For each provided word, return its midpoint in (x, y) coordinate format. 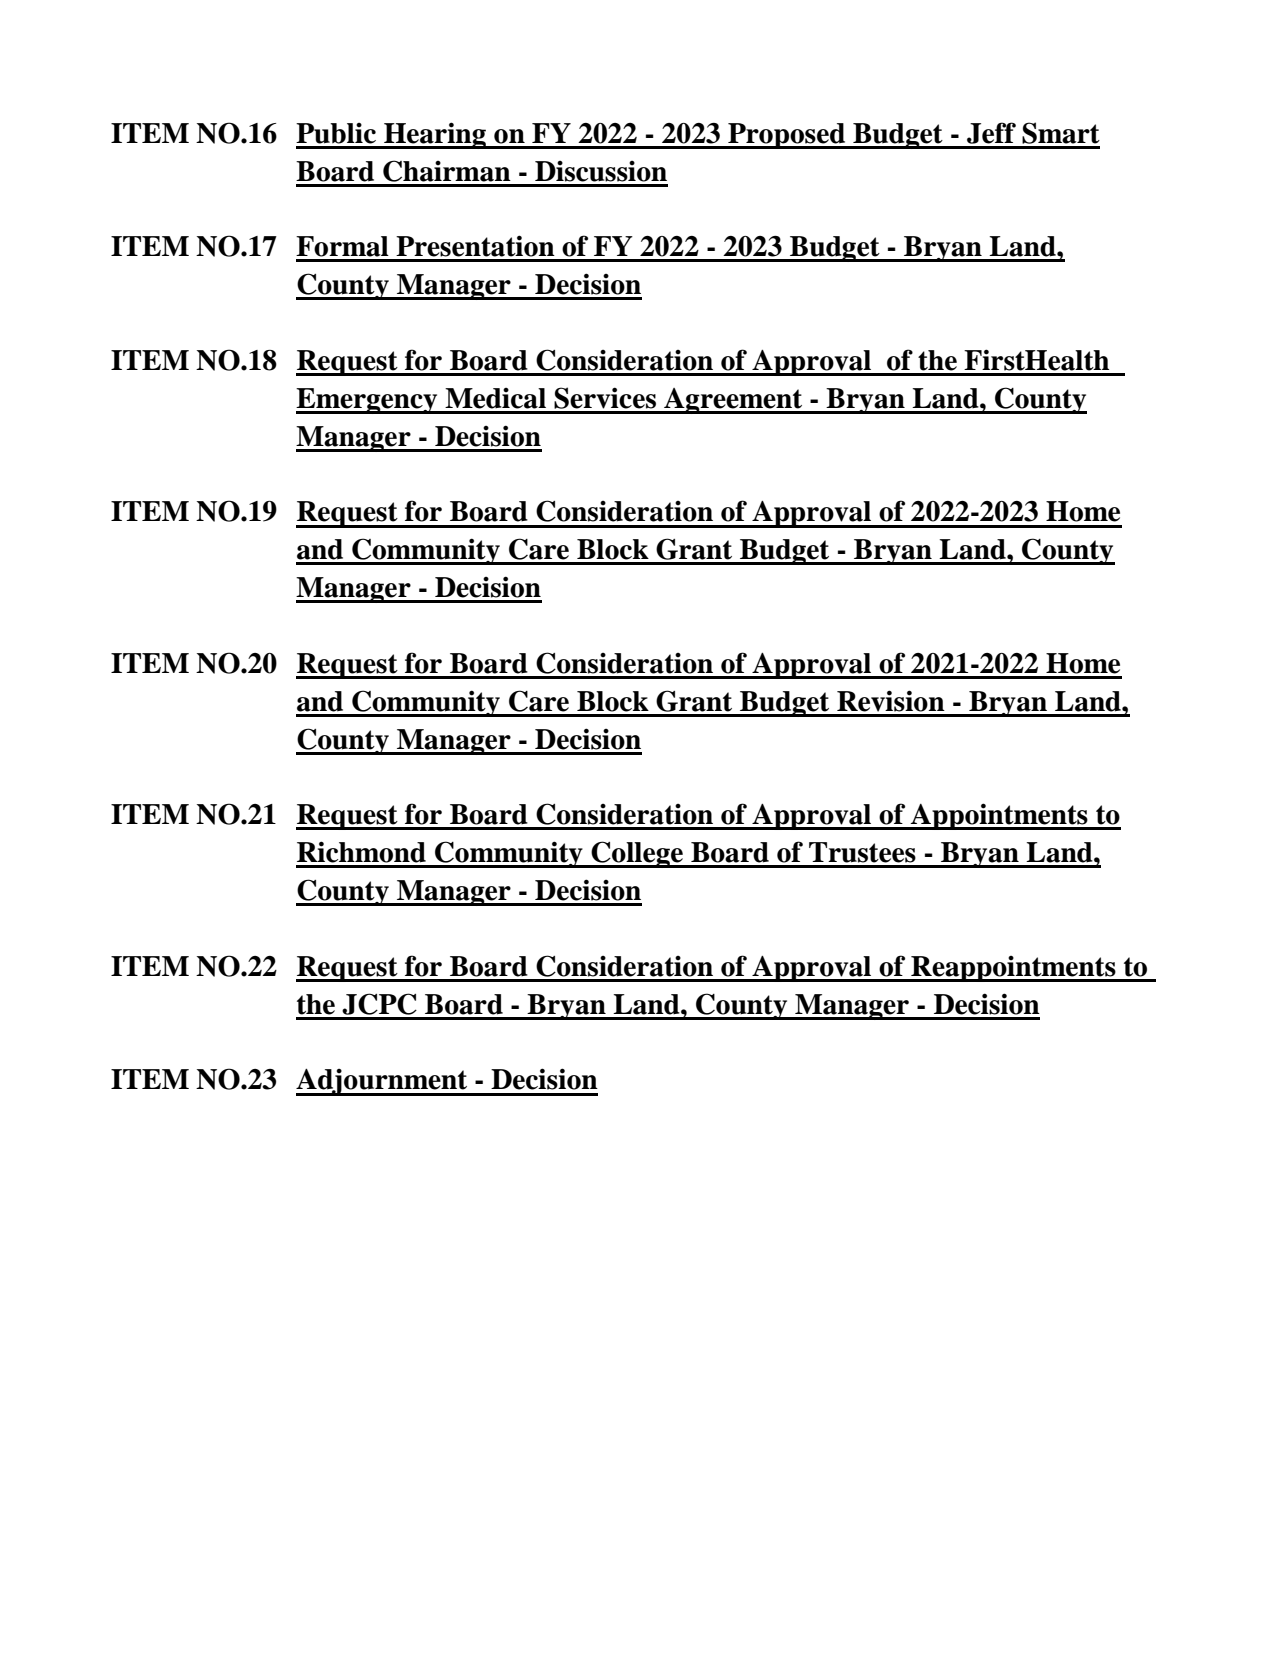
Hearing (435, 135)
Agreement (733, 401)
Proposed (787, 136)
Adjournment (383, 1082)
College (638, 854)
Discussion (601, 171)
